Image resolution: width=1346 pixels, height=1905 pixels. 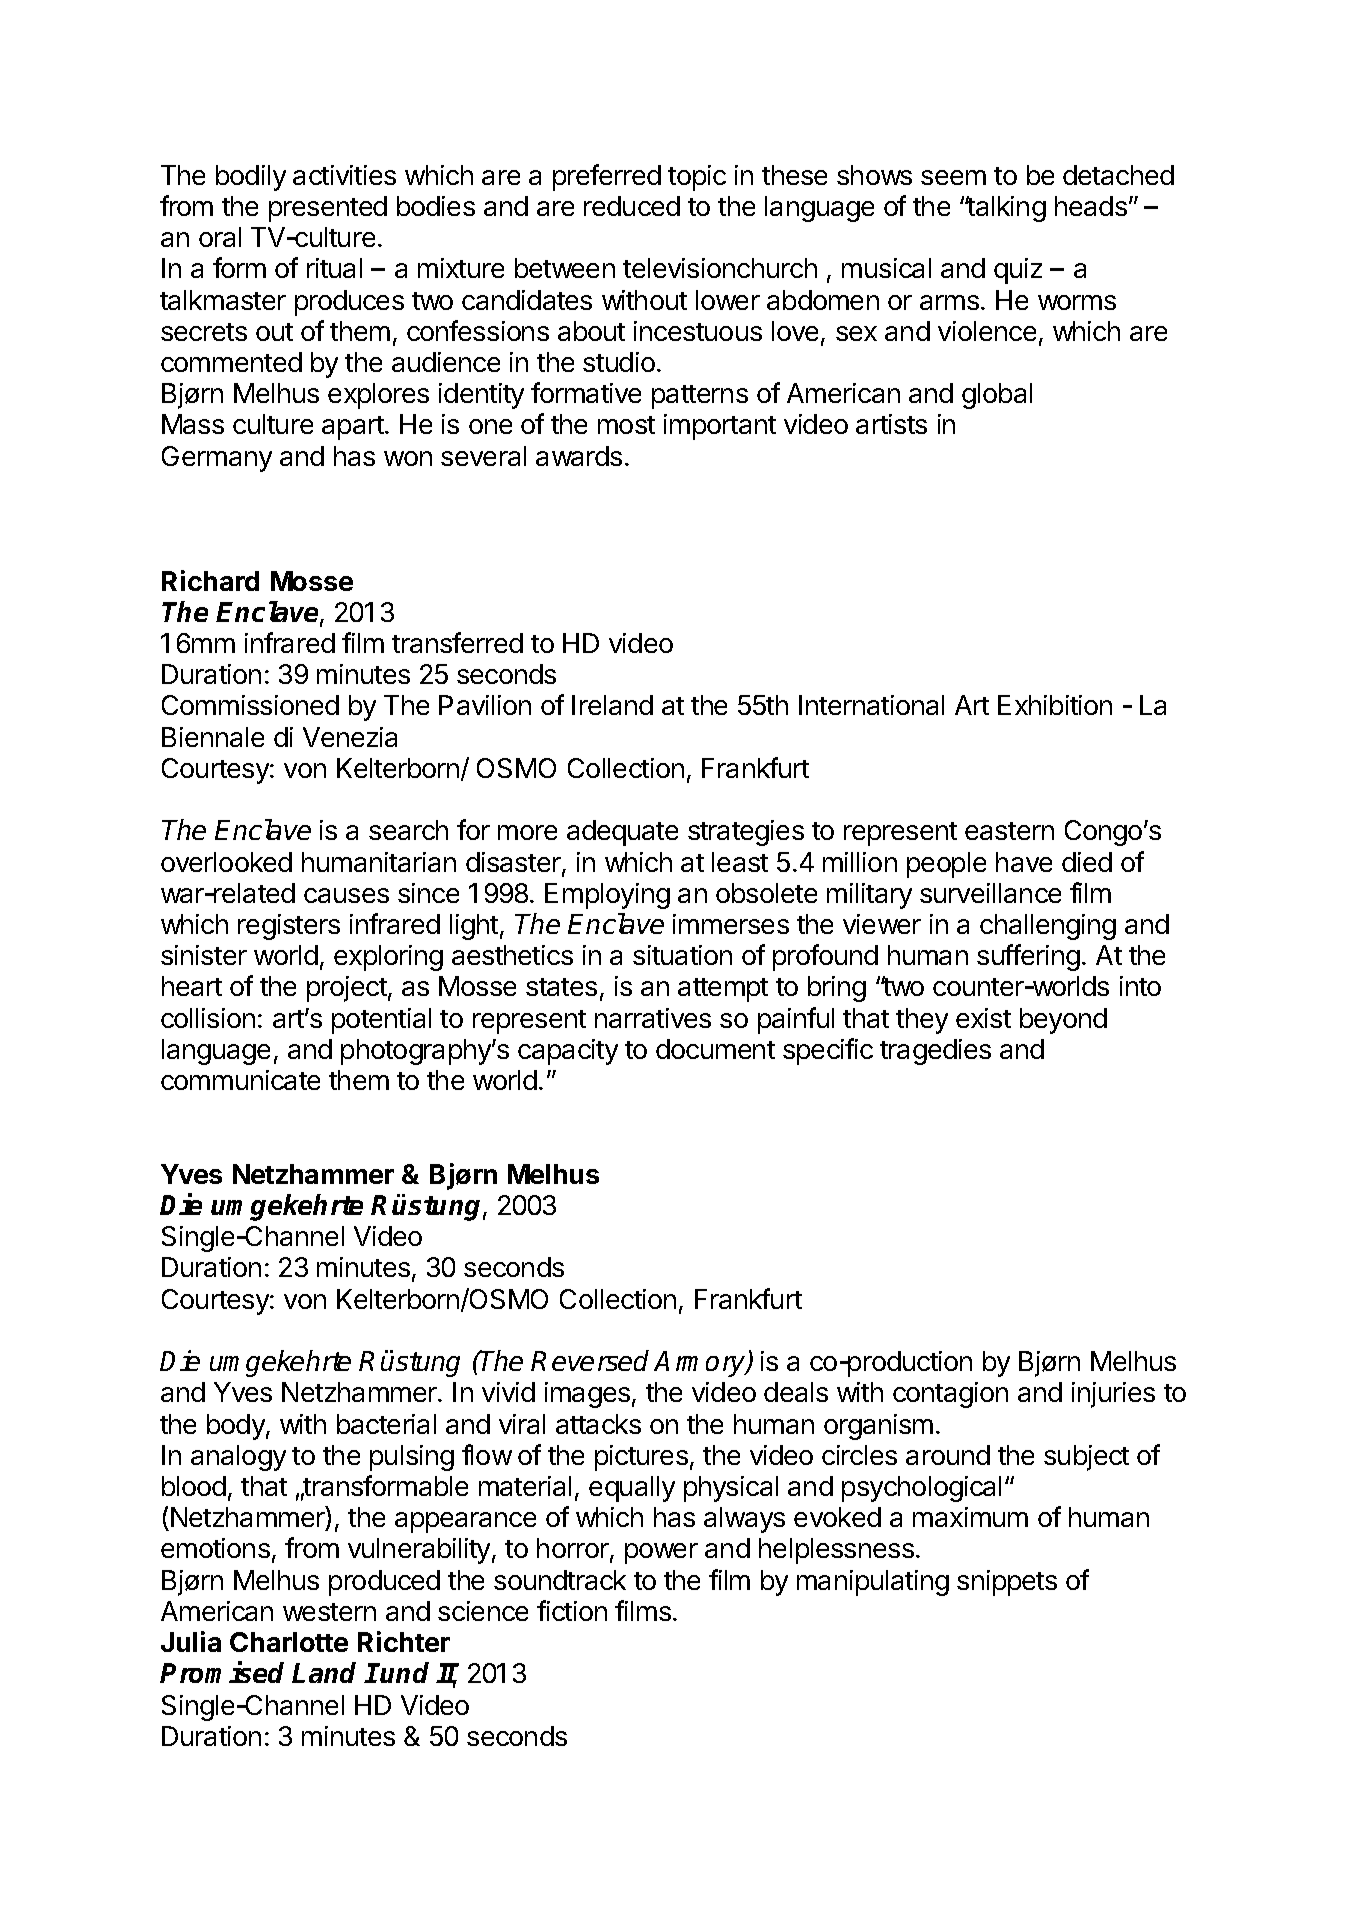 I want to click on reduced, so click(x=632, y=206).
